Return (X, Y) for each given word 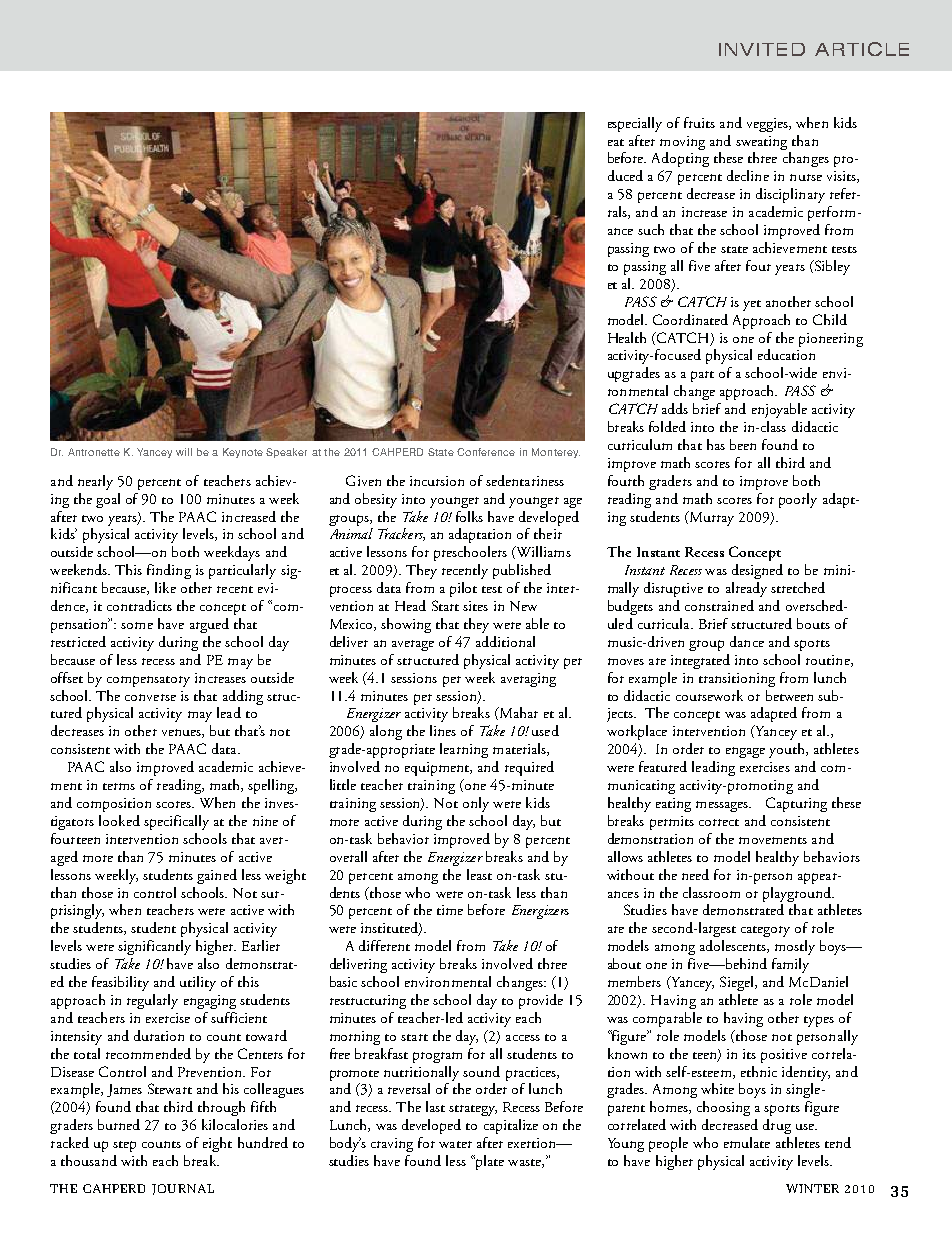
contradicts (139, 605)
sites (475, 606)
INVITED (762, 49)
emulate (747, 1142)
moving (682, 143)
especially (635, 124)
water (455, 1144)
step (124, 1146)
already (746, 589)
